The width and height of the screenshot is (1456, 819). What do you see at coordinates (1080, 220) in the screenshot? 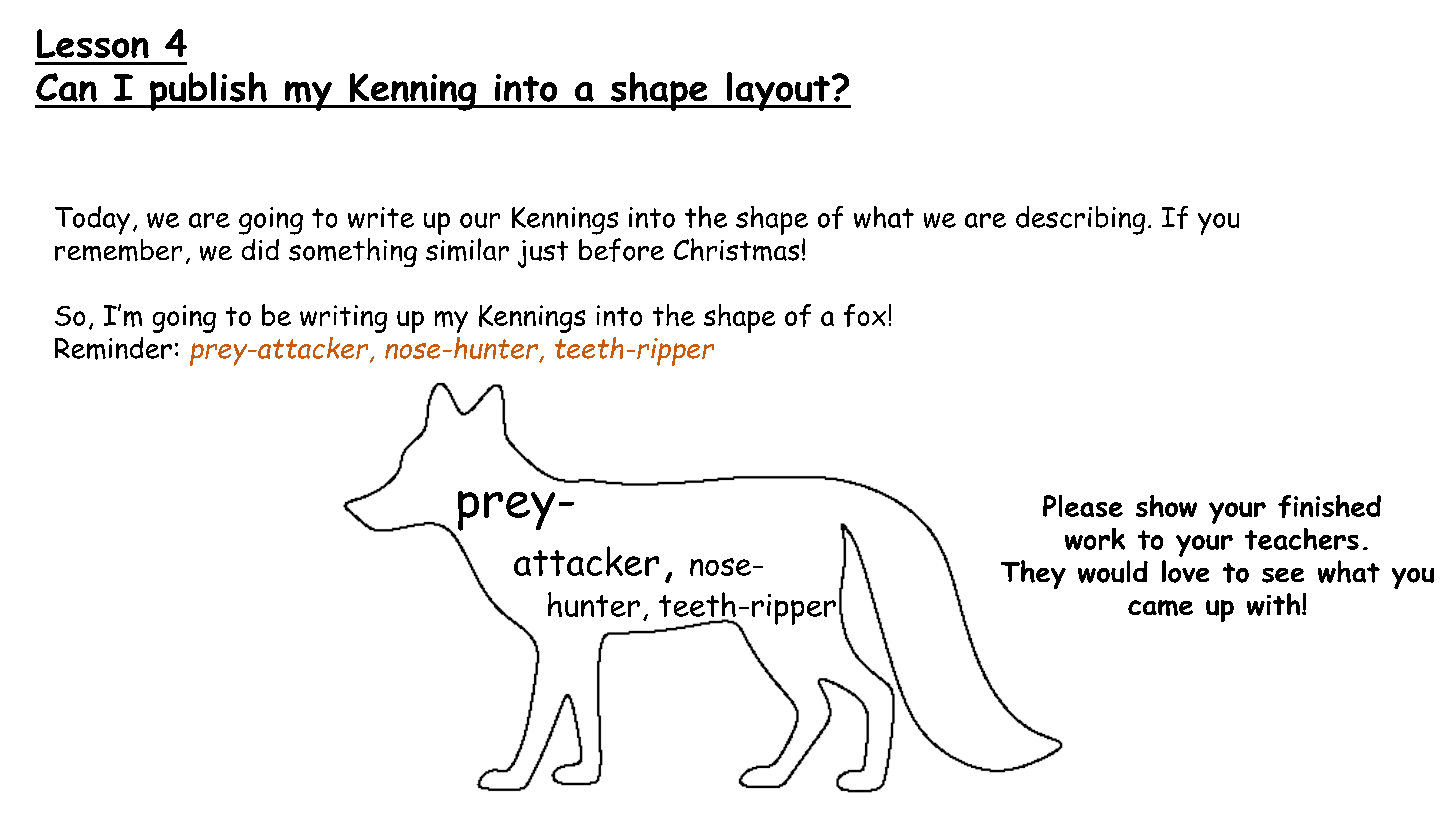
I see `describing` at bounding box center [1080, 220].
